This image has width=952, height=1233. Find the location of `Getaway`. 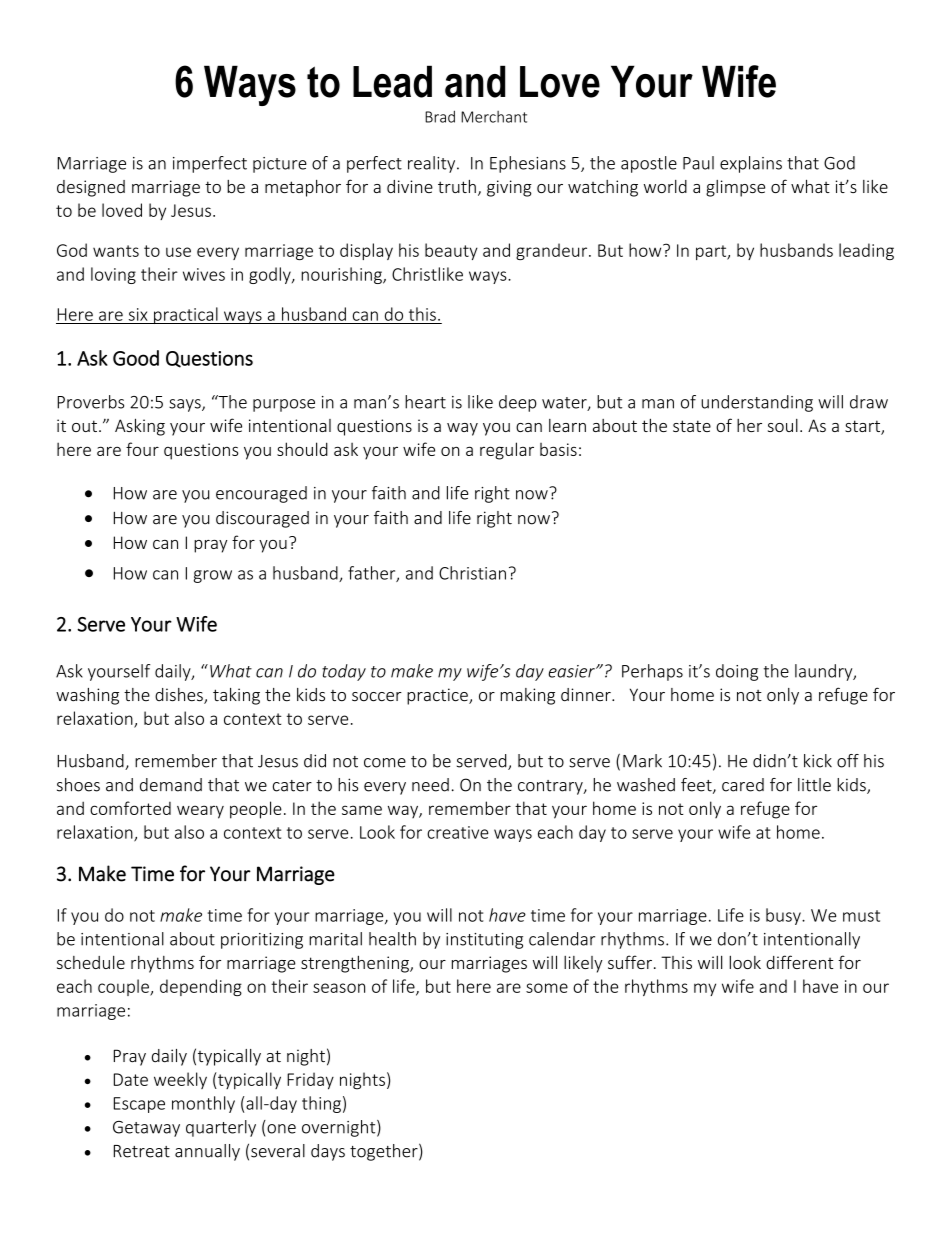

Getaway is located at coordinates (146, 1129).
